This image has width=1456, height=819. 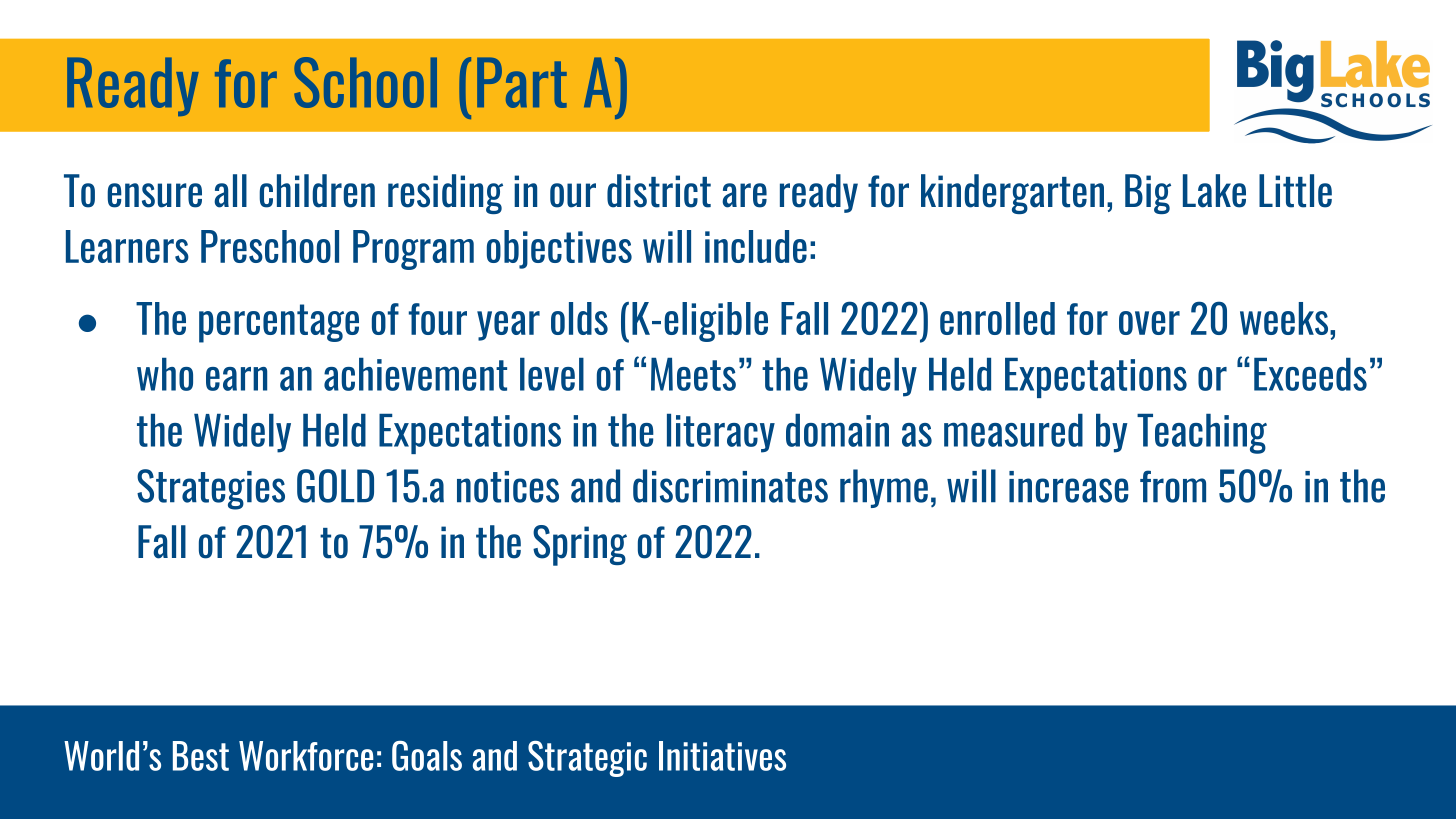 What do you see at coordinates (580, 545) in the image?
I see `Spring` at bounding box center [580, 545].
